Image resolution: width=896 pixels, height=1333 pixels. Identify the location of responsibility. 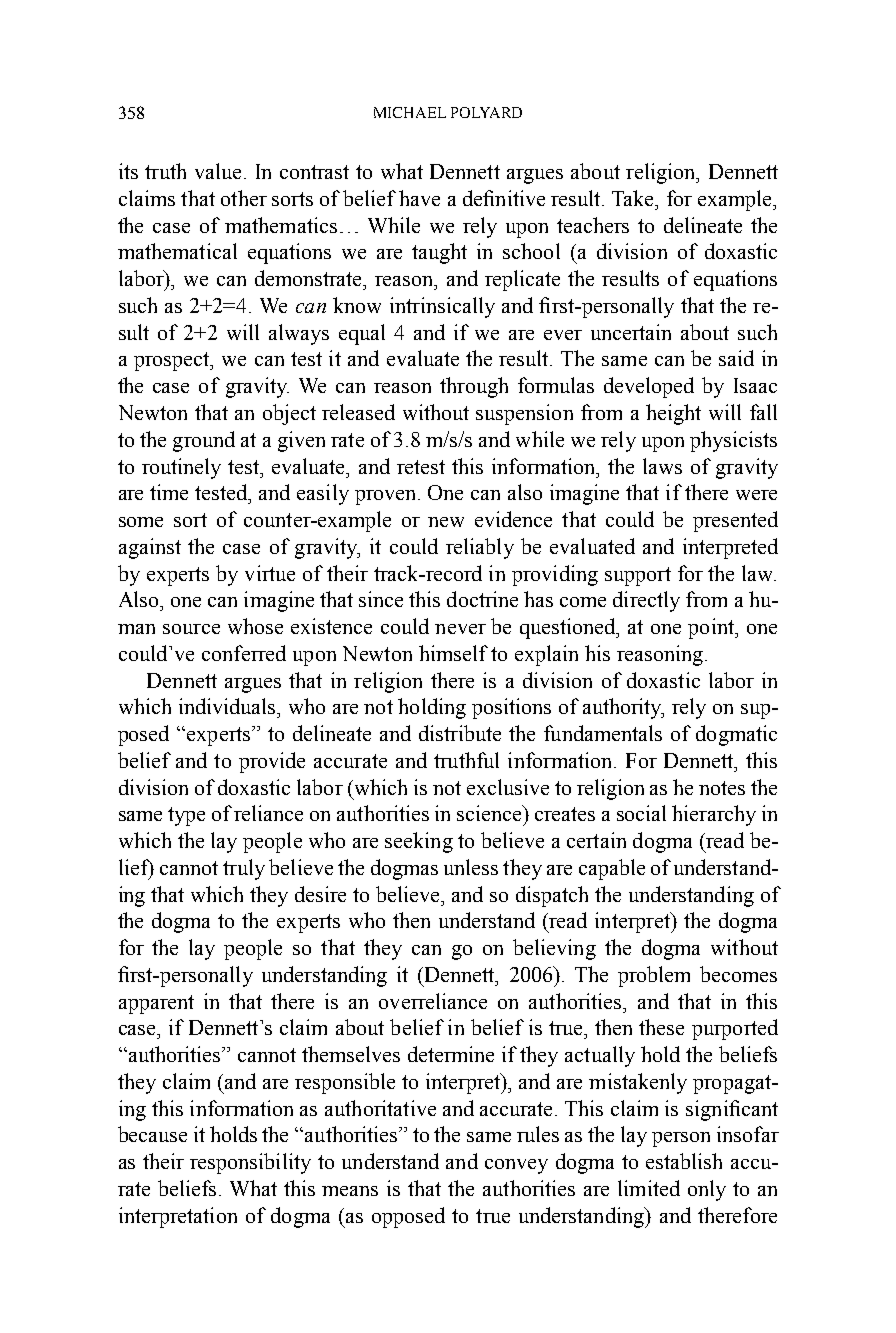
(250, 1163).
